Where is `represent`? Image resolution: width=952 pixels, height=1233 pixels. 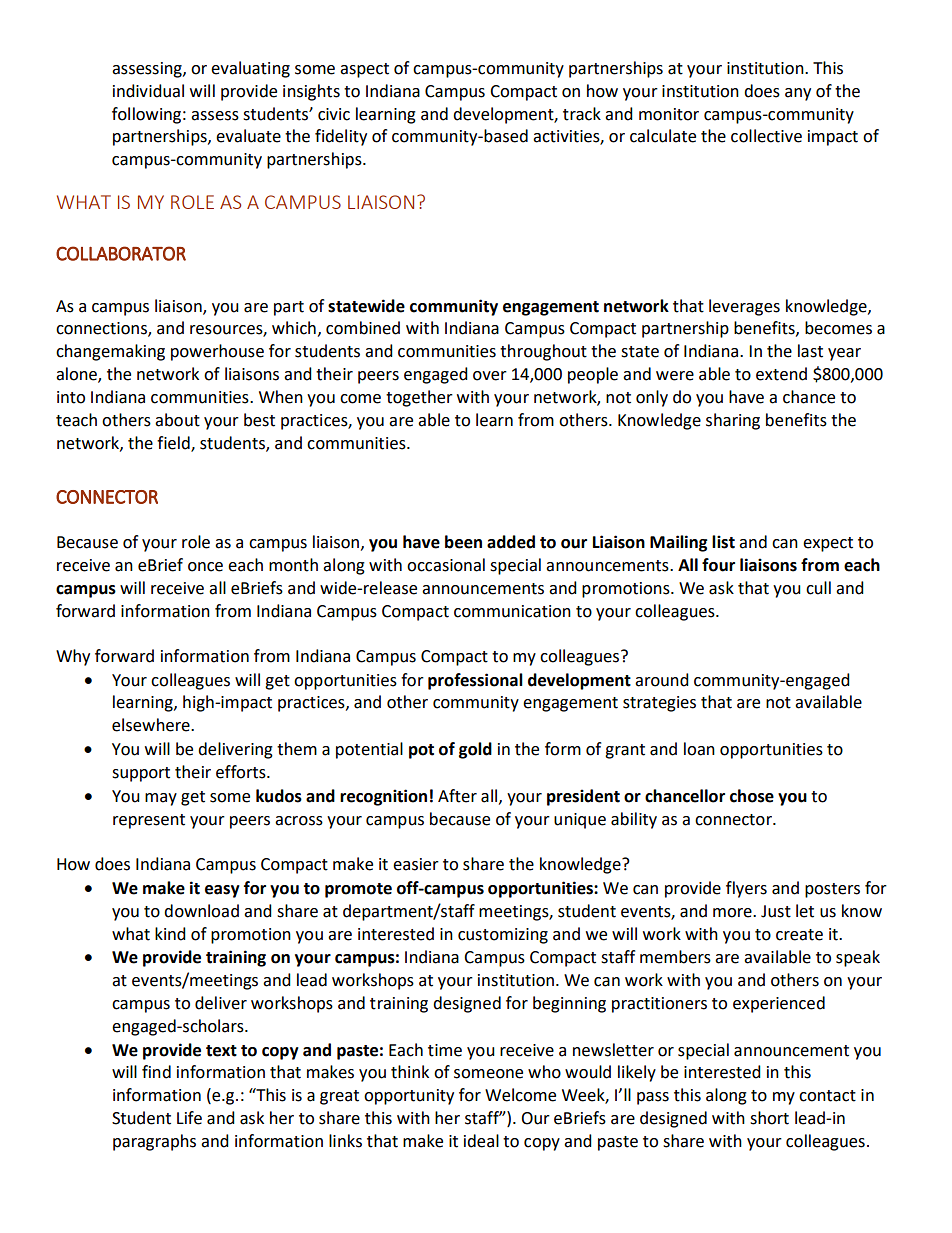
represent is located at coordinates (149, 821).
